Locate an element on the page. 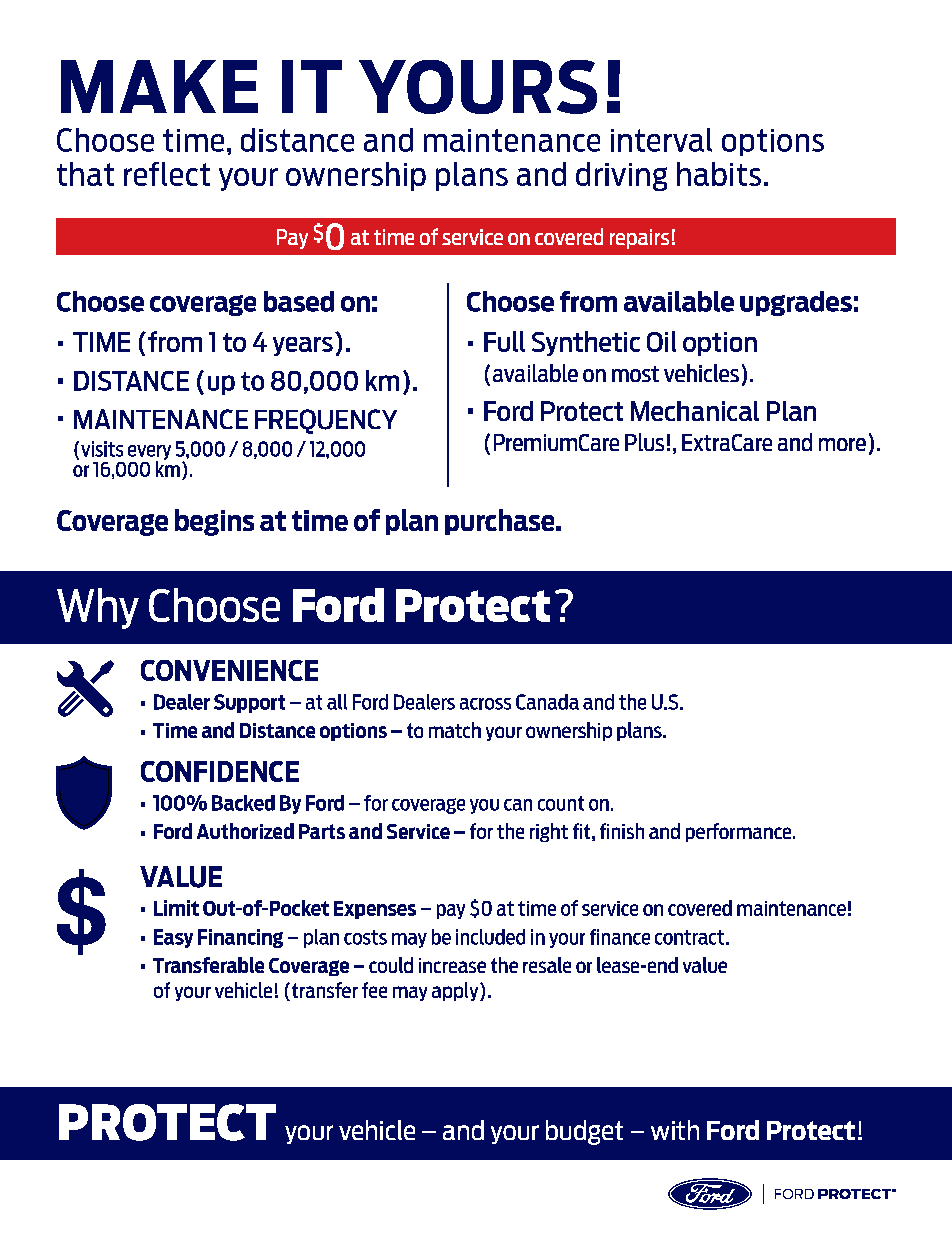 Image resolution: width=952 pixels, height=1233 pixels. habits is located at coordinates (719, 174).
